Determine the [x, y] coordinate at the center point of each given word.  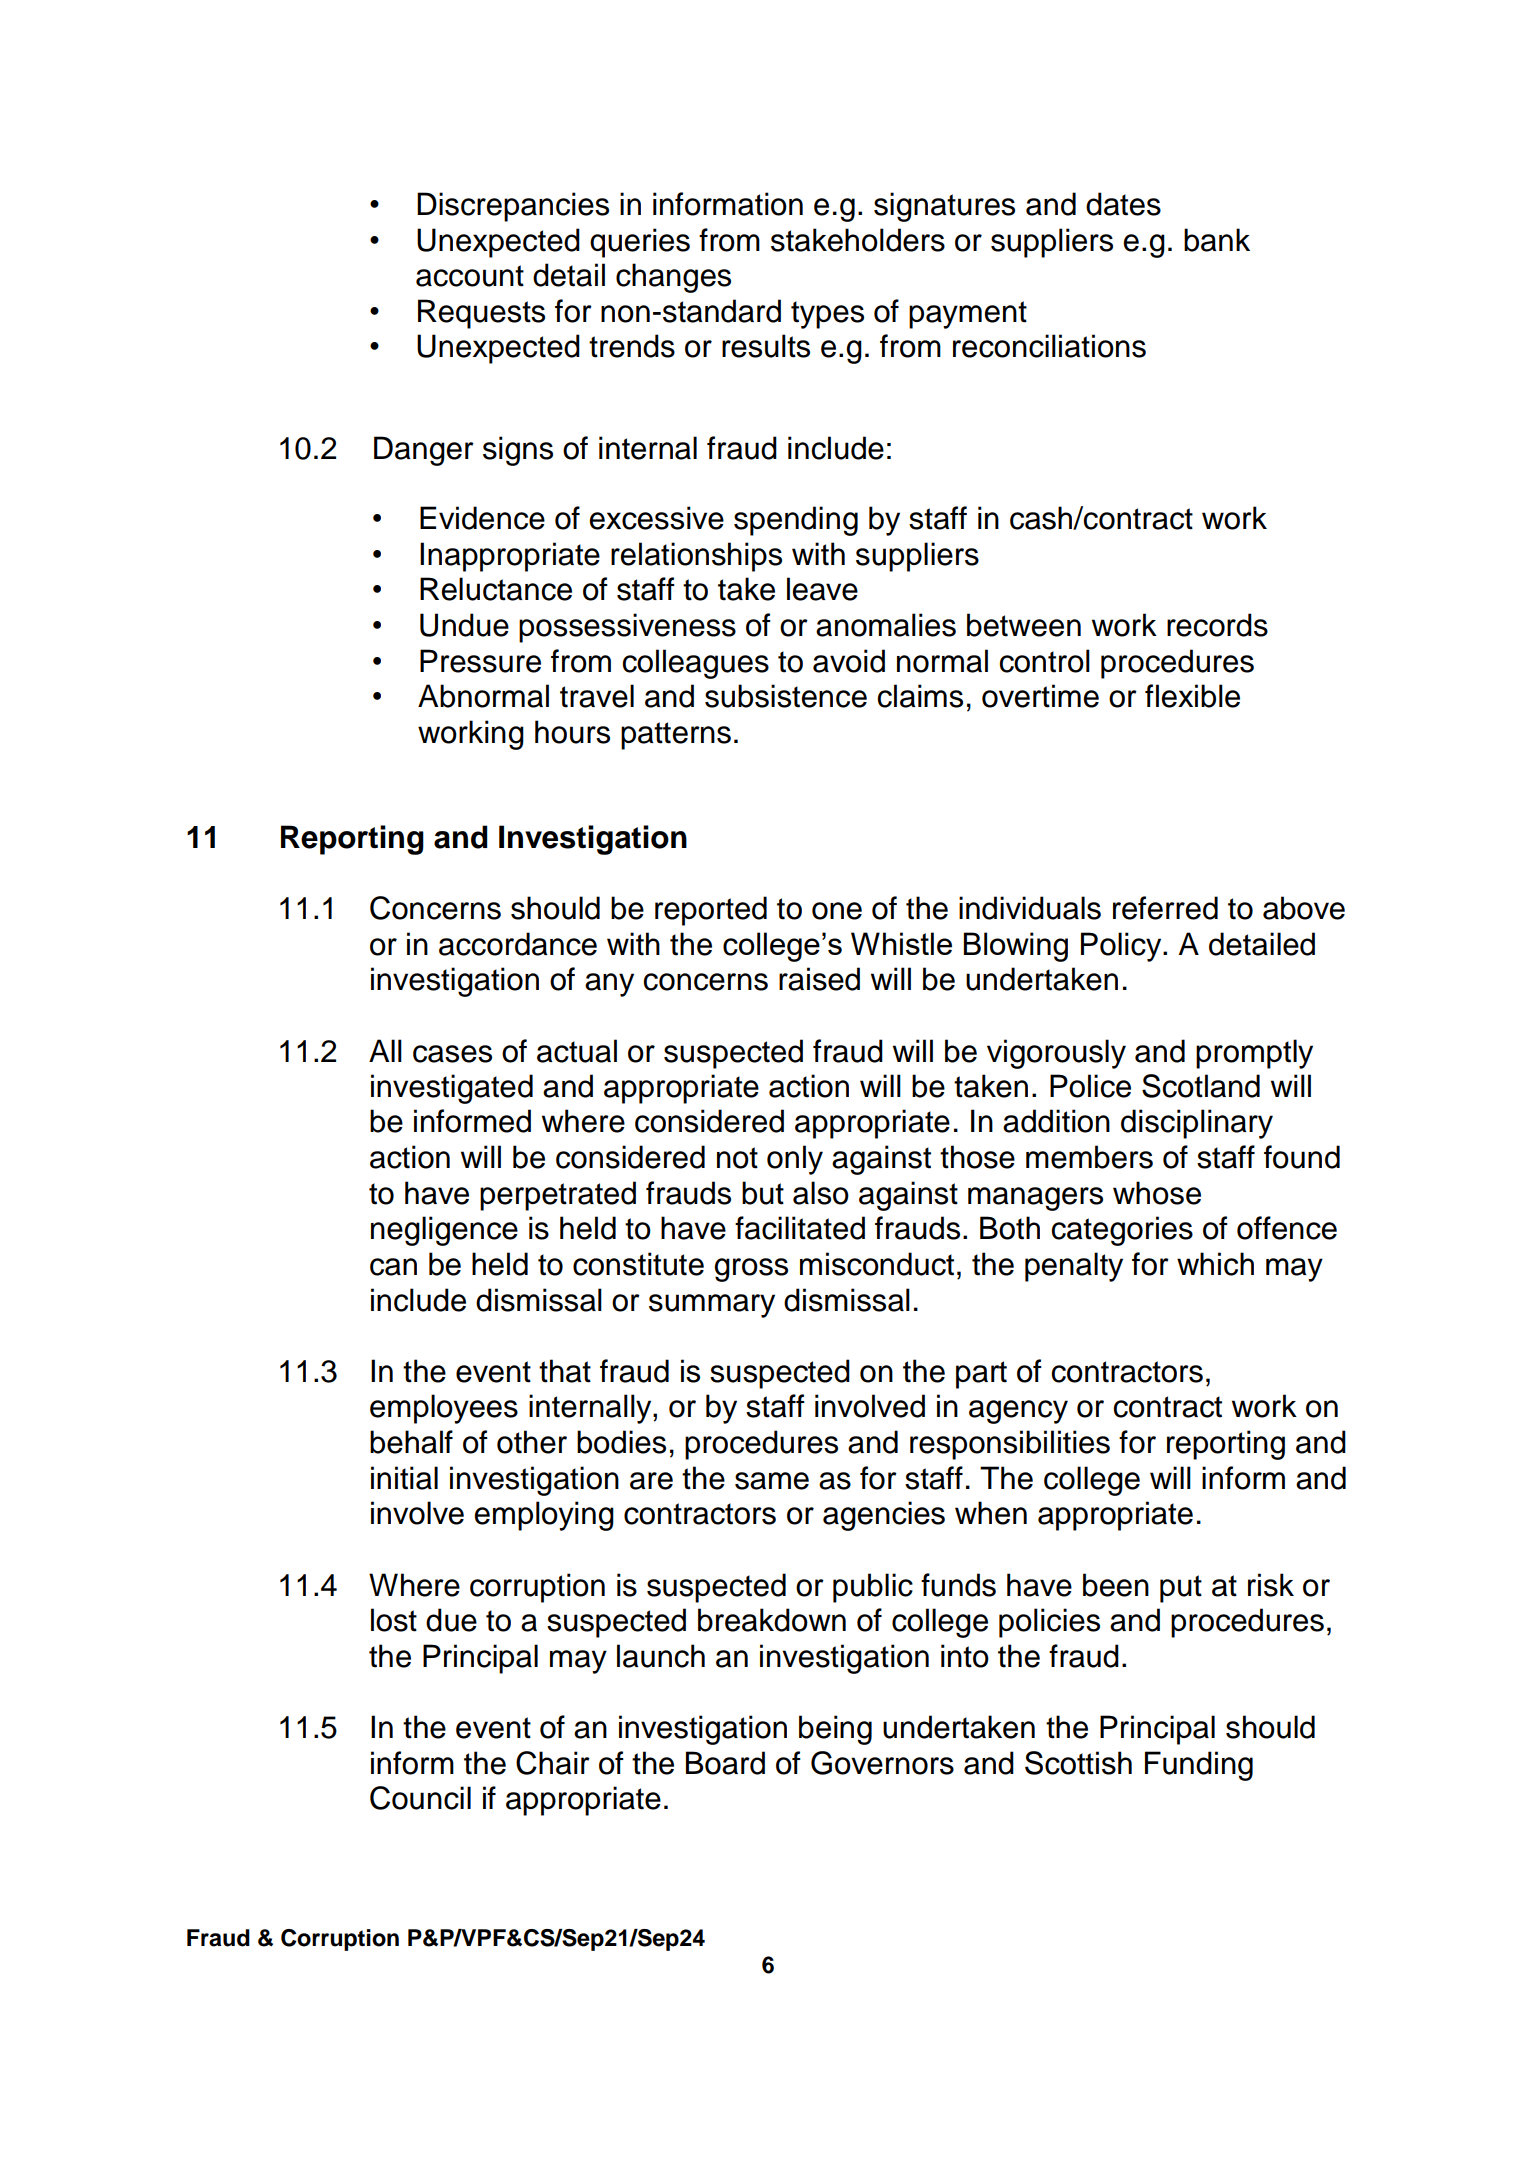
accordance [518, 944]
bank [1217, 240]
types [827, 315]
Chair [553, 1763]
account [470, 276]
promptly [1254, 1054]
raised [819, 979]
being [835, 1730]
